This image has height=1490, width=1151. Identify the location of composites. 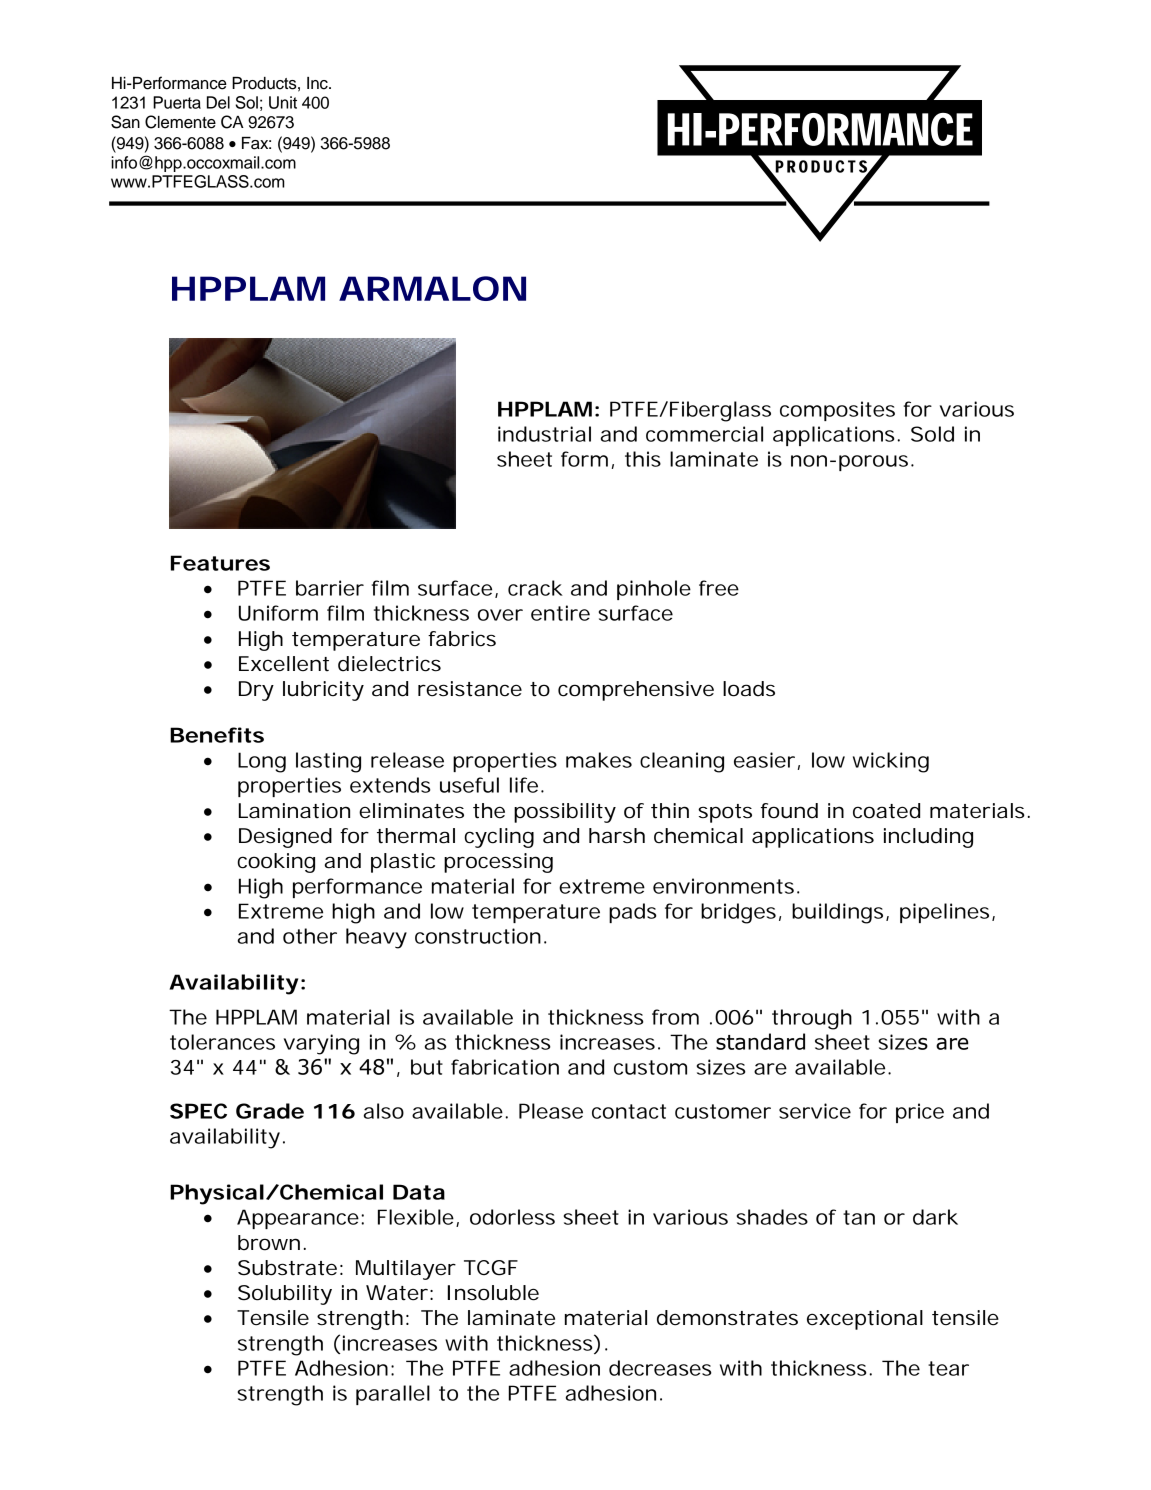
(837, 411).
